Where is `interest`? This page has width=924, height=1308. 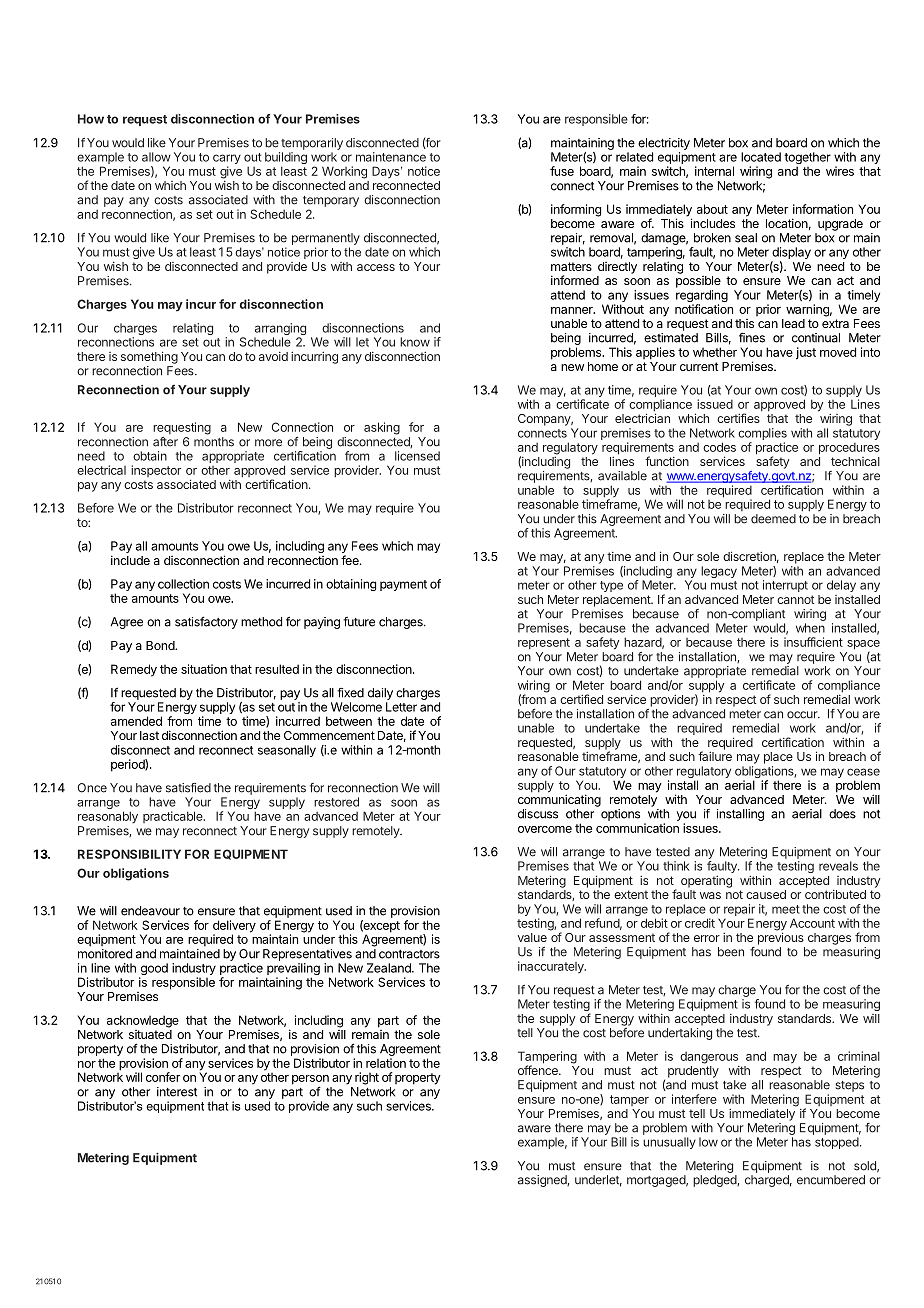 interest is located at coordinates (177, 1092).
